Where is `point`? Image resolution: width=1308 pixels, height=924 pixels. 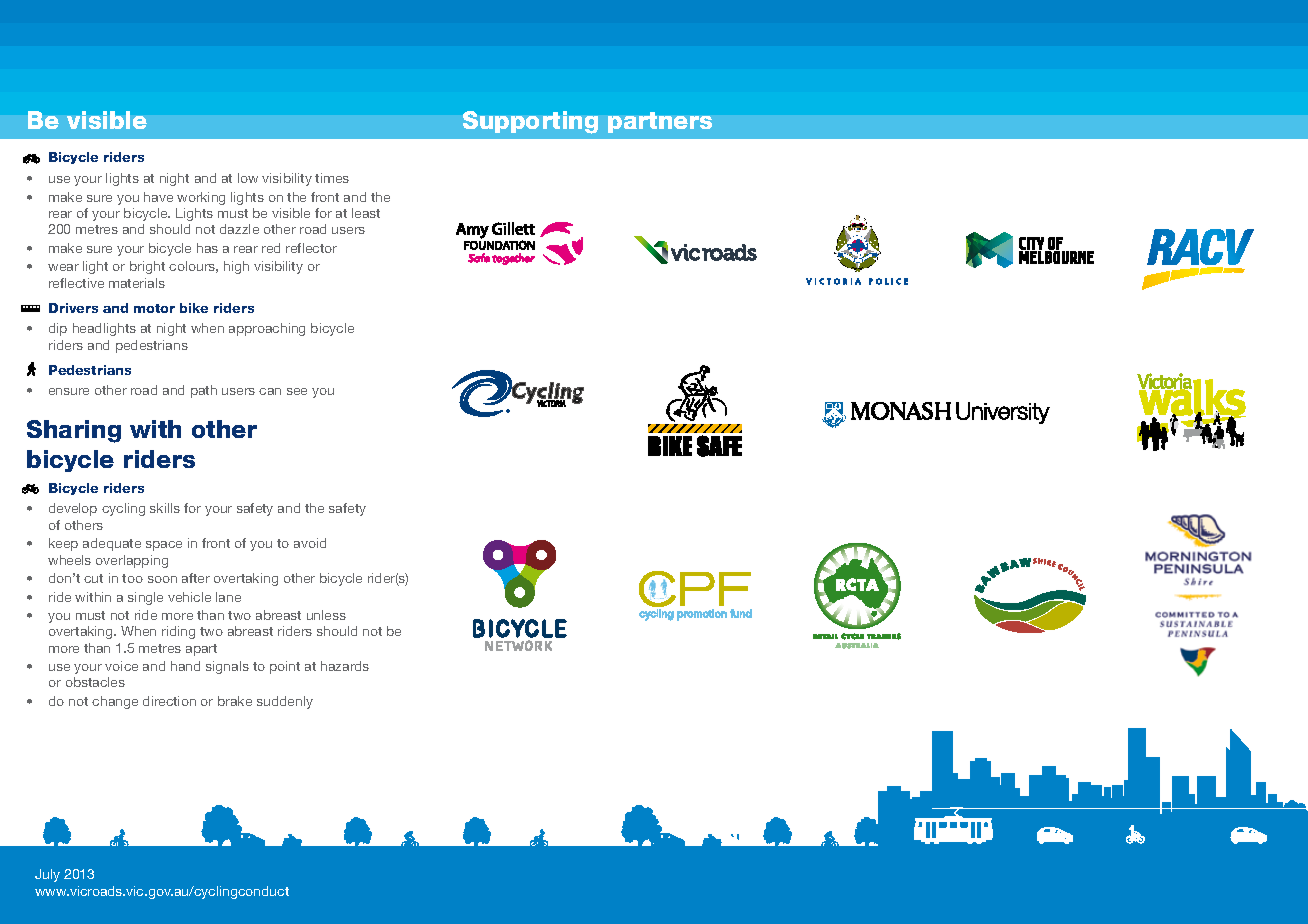
point is located at coordinates (285, 667).
